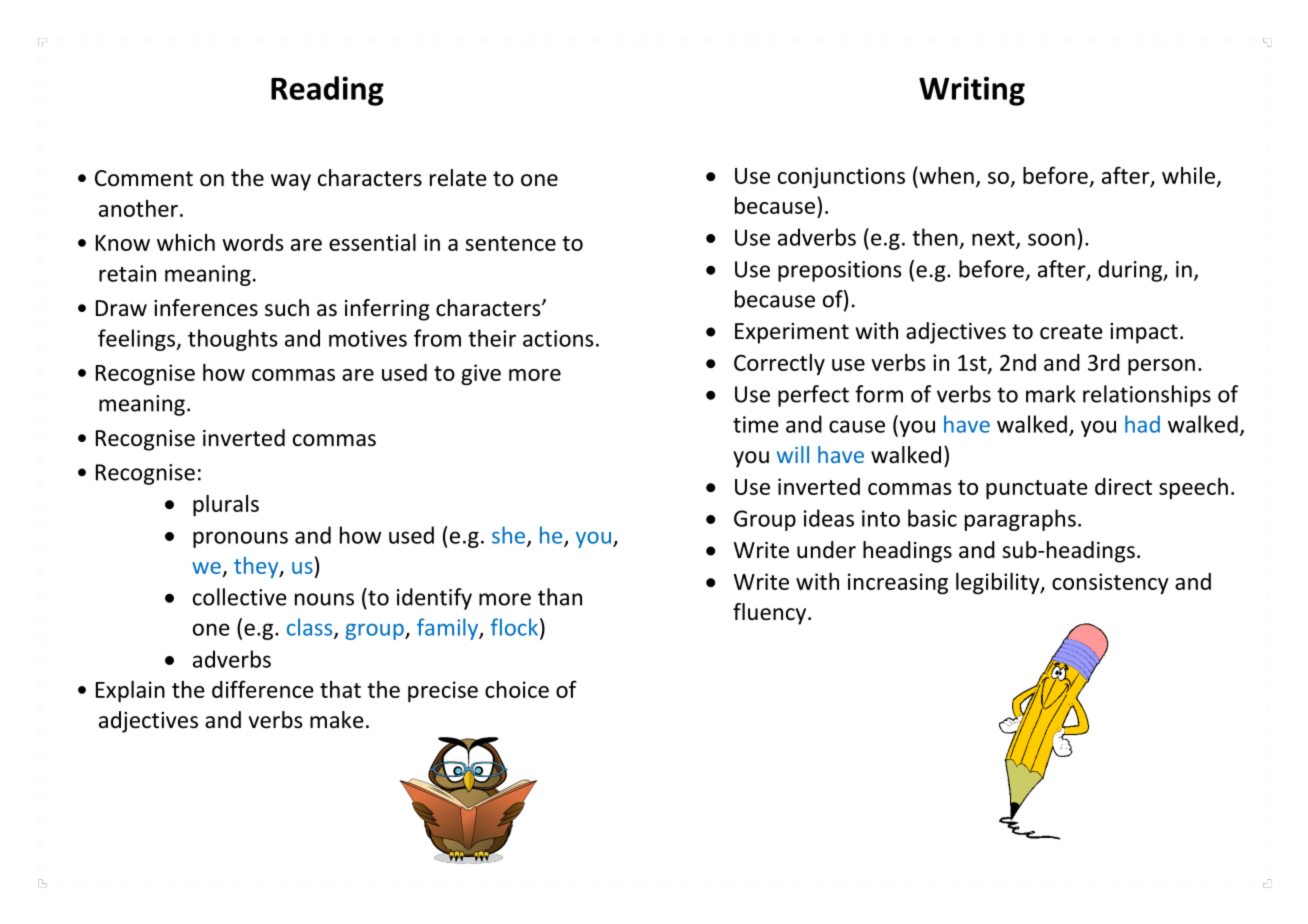 This screenshot has width=1308, height=924. I want to click on actions, so click(558, 338).
